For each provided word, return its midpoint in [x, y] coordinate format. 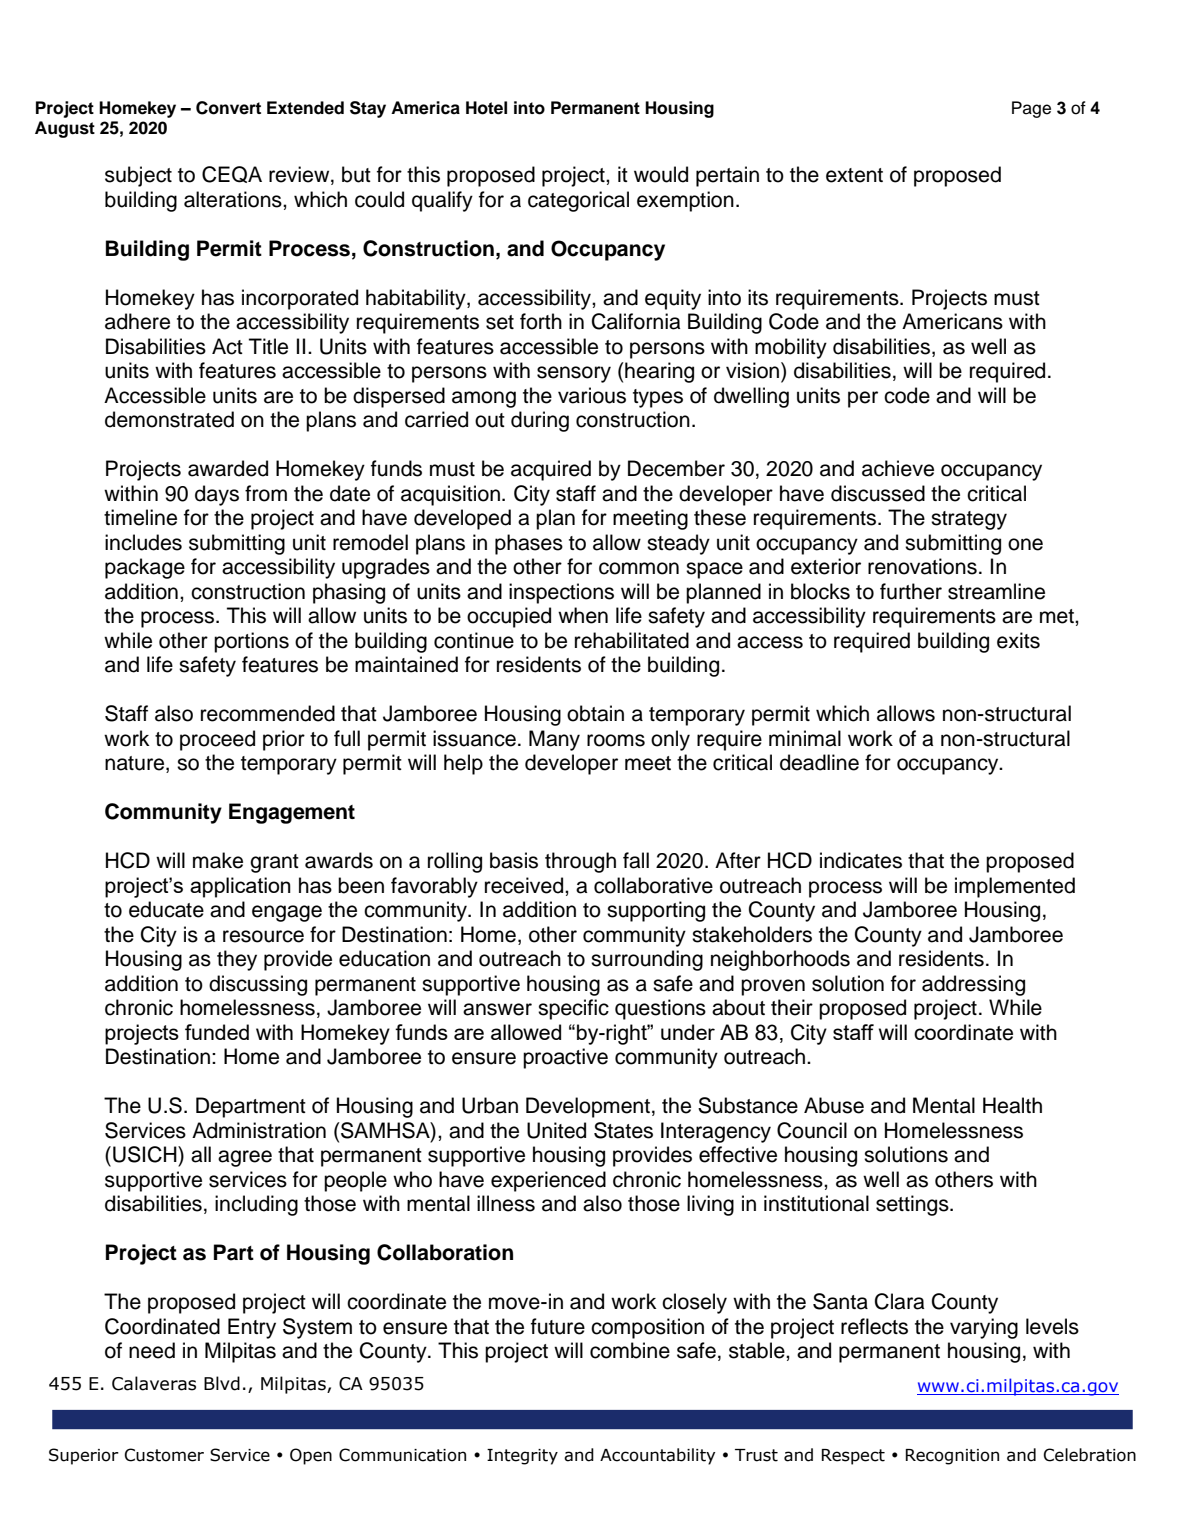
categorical [578, 201]
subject [138, 176]
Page [1031, 109]
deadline [819, 762]
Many [554, 740]
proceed [217, 740]
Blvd [222, 1383]
